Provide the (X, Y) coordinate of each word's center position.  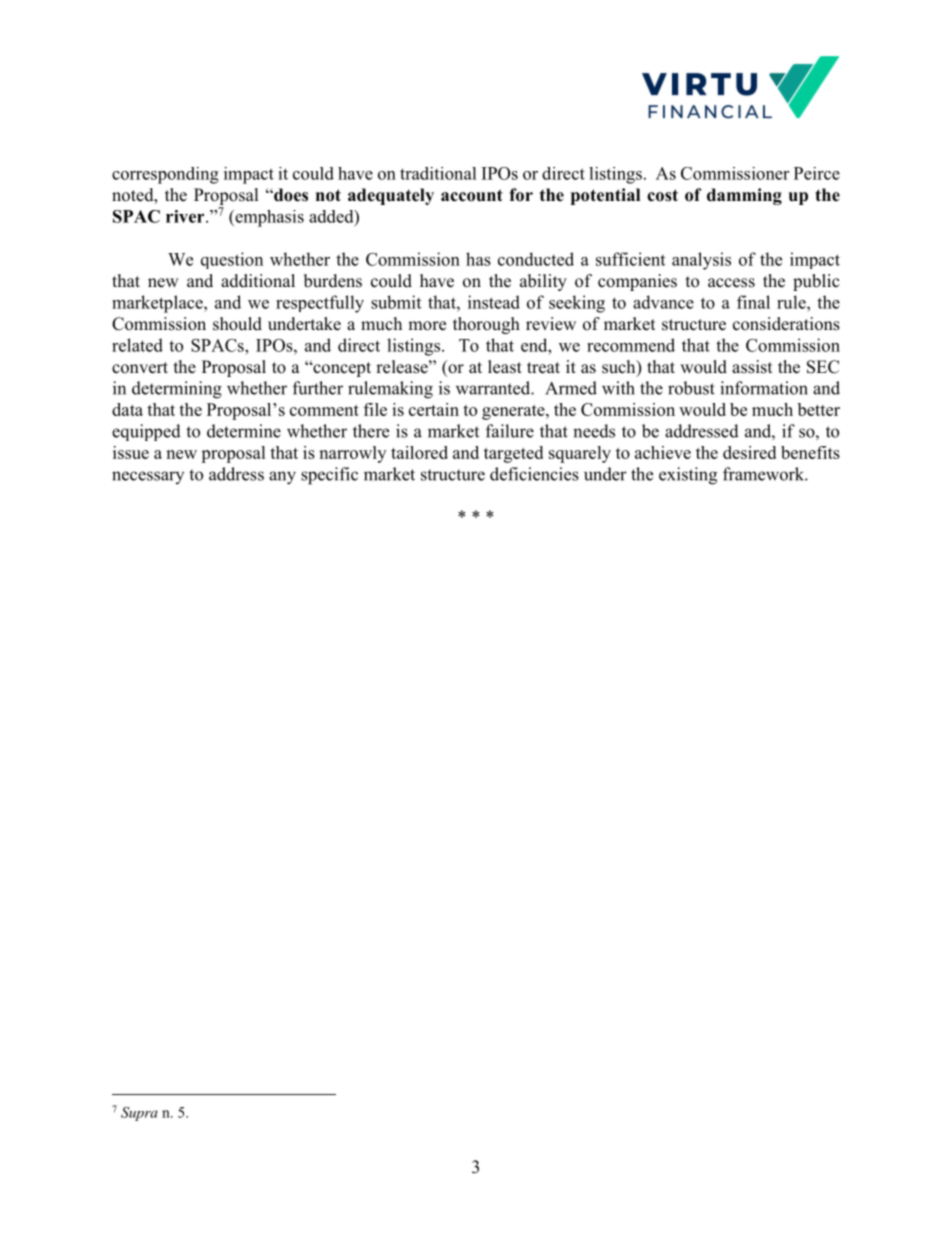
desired (749, 452)
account (472, 195)
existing (688, 476)
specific (329, 476)
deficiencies (534, 474)
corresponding (165, 175)
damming (744, 196)
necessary (148, 477)
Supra (139, 1114)
